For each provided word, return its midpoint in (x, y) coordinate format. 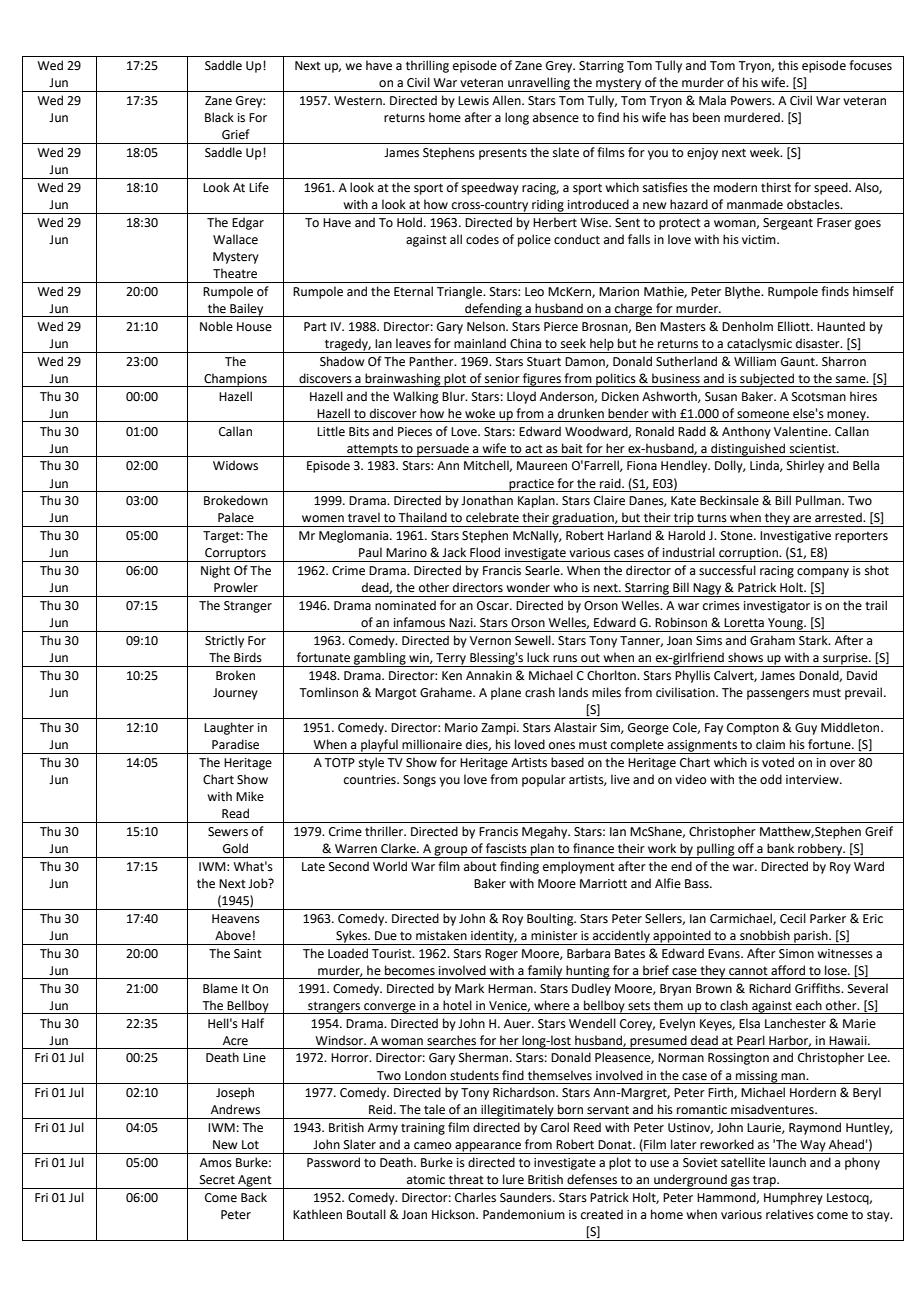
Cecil (793, 918)
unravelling (539, 84)
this (788, 65)
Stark (814, 640)
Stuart (544, 362)
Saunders (527, 1197)
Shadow (342, 361)
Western (359, 101)
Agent (255, 1182)
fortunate (323, 657)
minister (554, 936)
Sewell (534, 640)
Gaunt (799, 362)
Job (259, 883)
